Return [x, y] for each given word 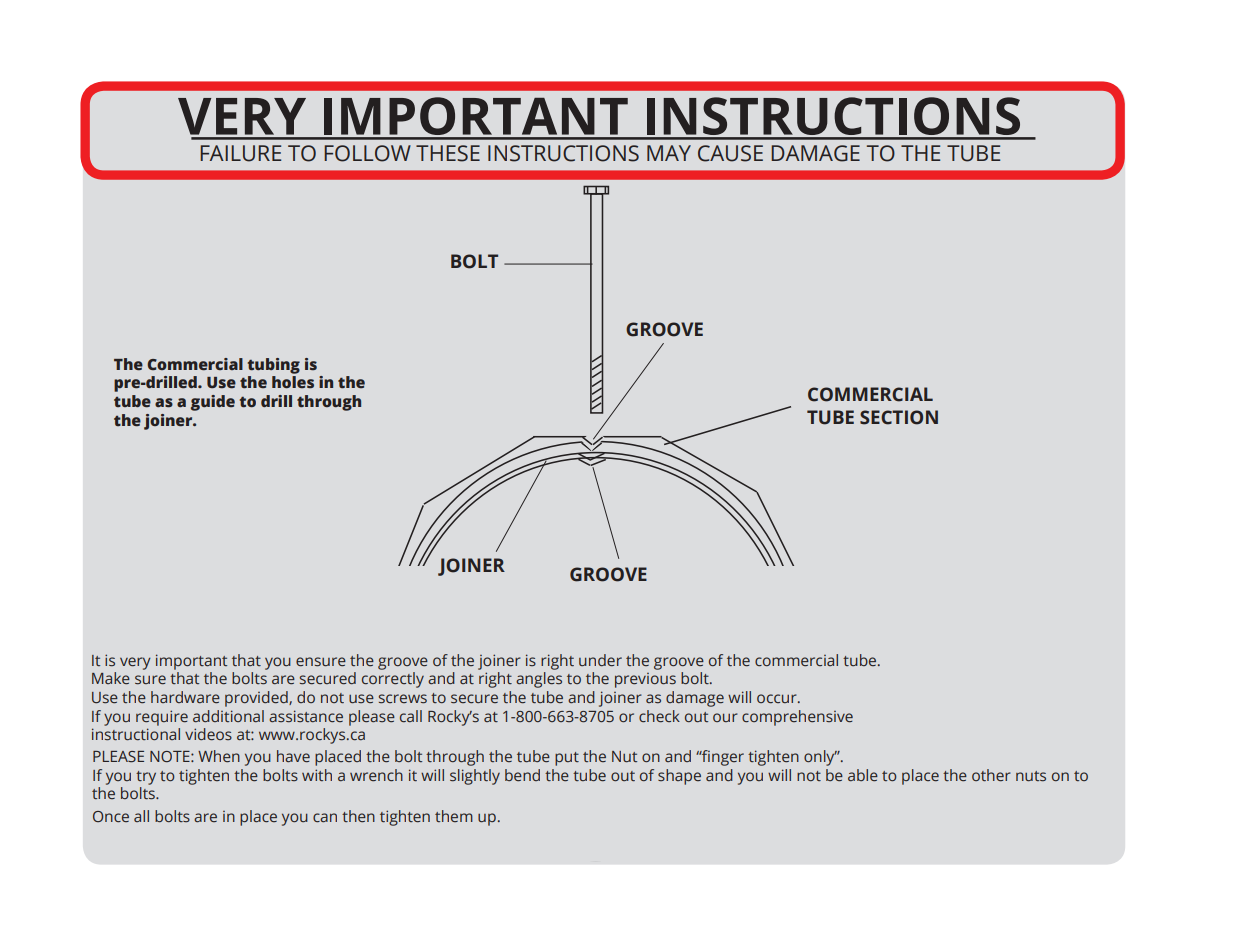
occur [778, 698]
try [146, 778]
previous [645, 680]
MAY [669, 153]
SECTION [899, 417]
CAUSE [730, 153]
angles [539, 680]
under [600, 660]
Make [111, 678]
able [863, 775]
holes [293, 382]
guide [213, 403]
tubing [274, 366]
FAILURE [240, 153]
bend [522, 775]
